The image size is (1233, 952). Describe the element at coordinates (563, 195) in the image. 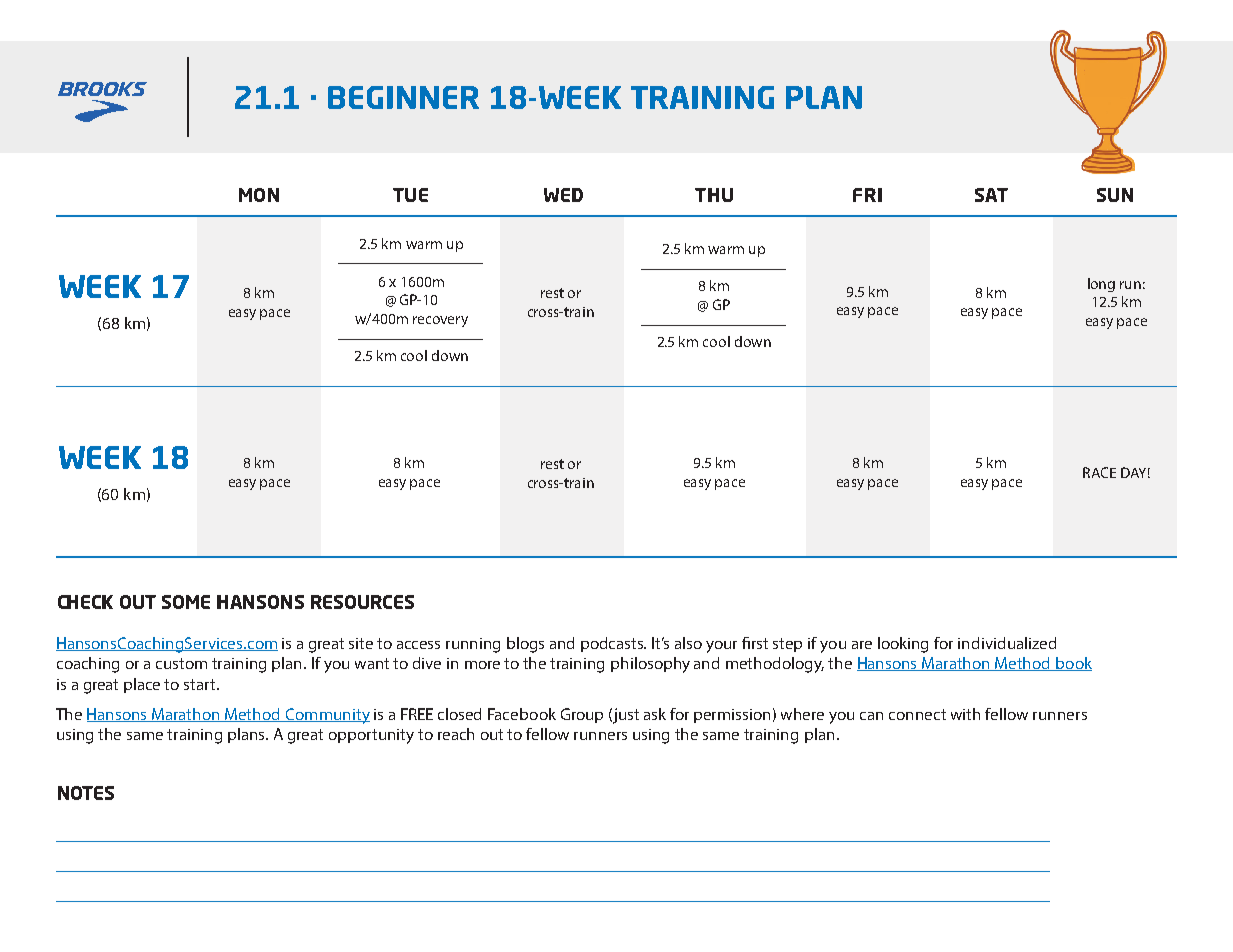

I see `WED` at that location.
